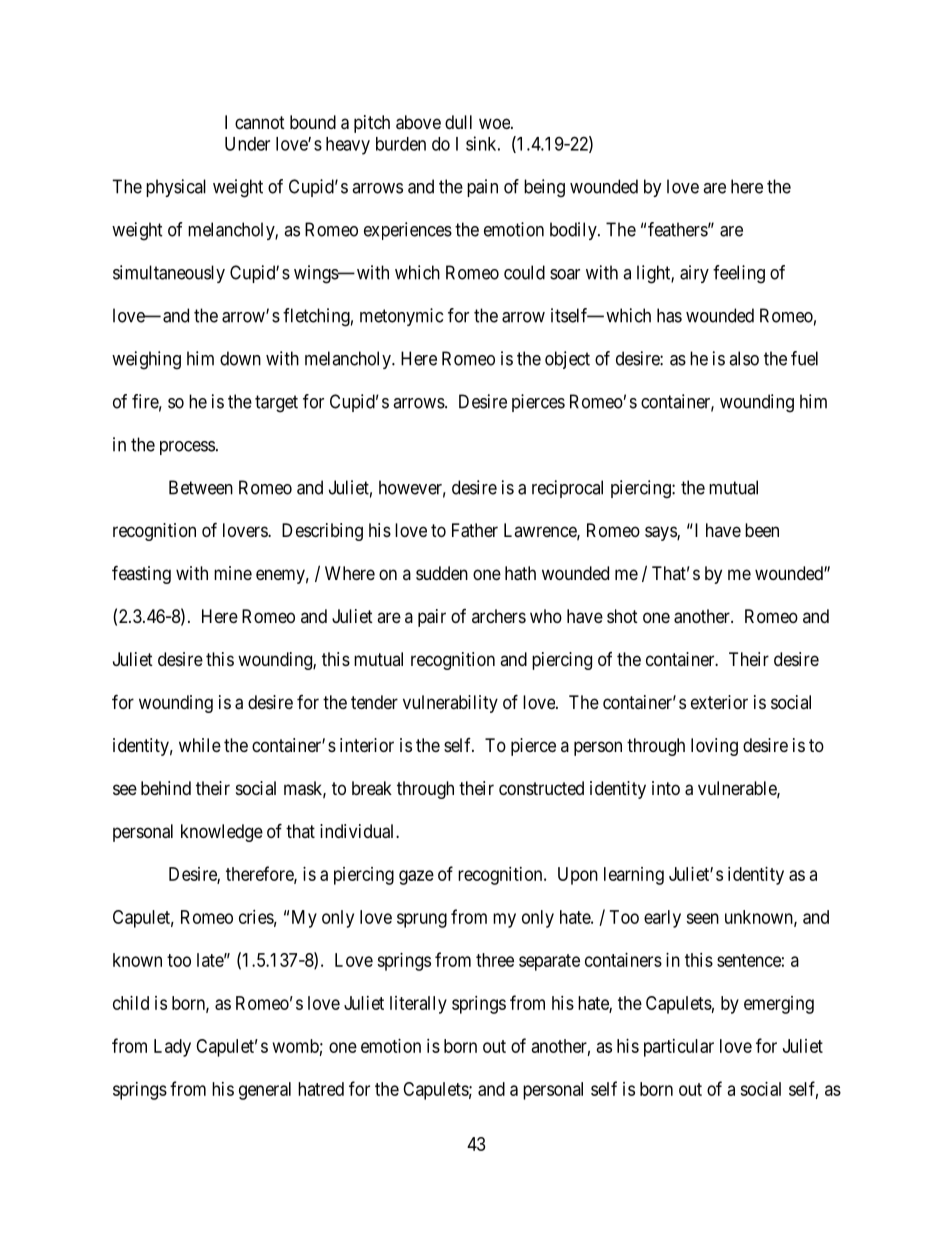 This page has height=1233, width=952. What do you see at coordinates (458, 122) in the page?
I see `dull` at bounding box center [458, 122].
